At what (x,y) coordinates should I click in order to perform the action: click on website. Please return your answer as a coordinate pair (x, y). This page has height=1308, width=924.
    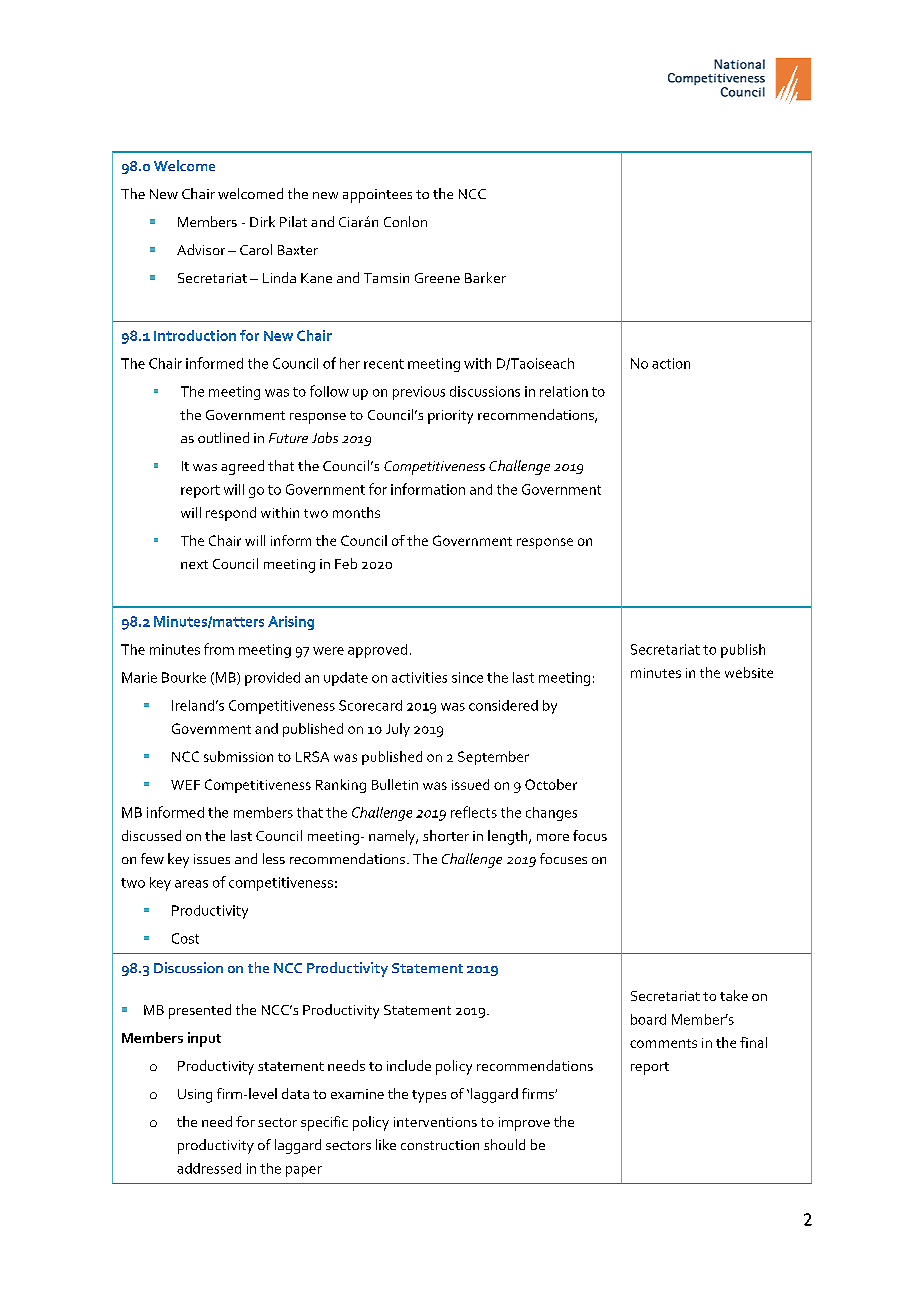
    Looking at the image, I should click on (749, 672).
